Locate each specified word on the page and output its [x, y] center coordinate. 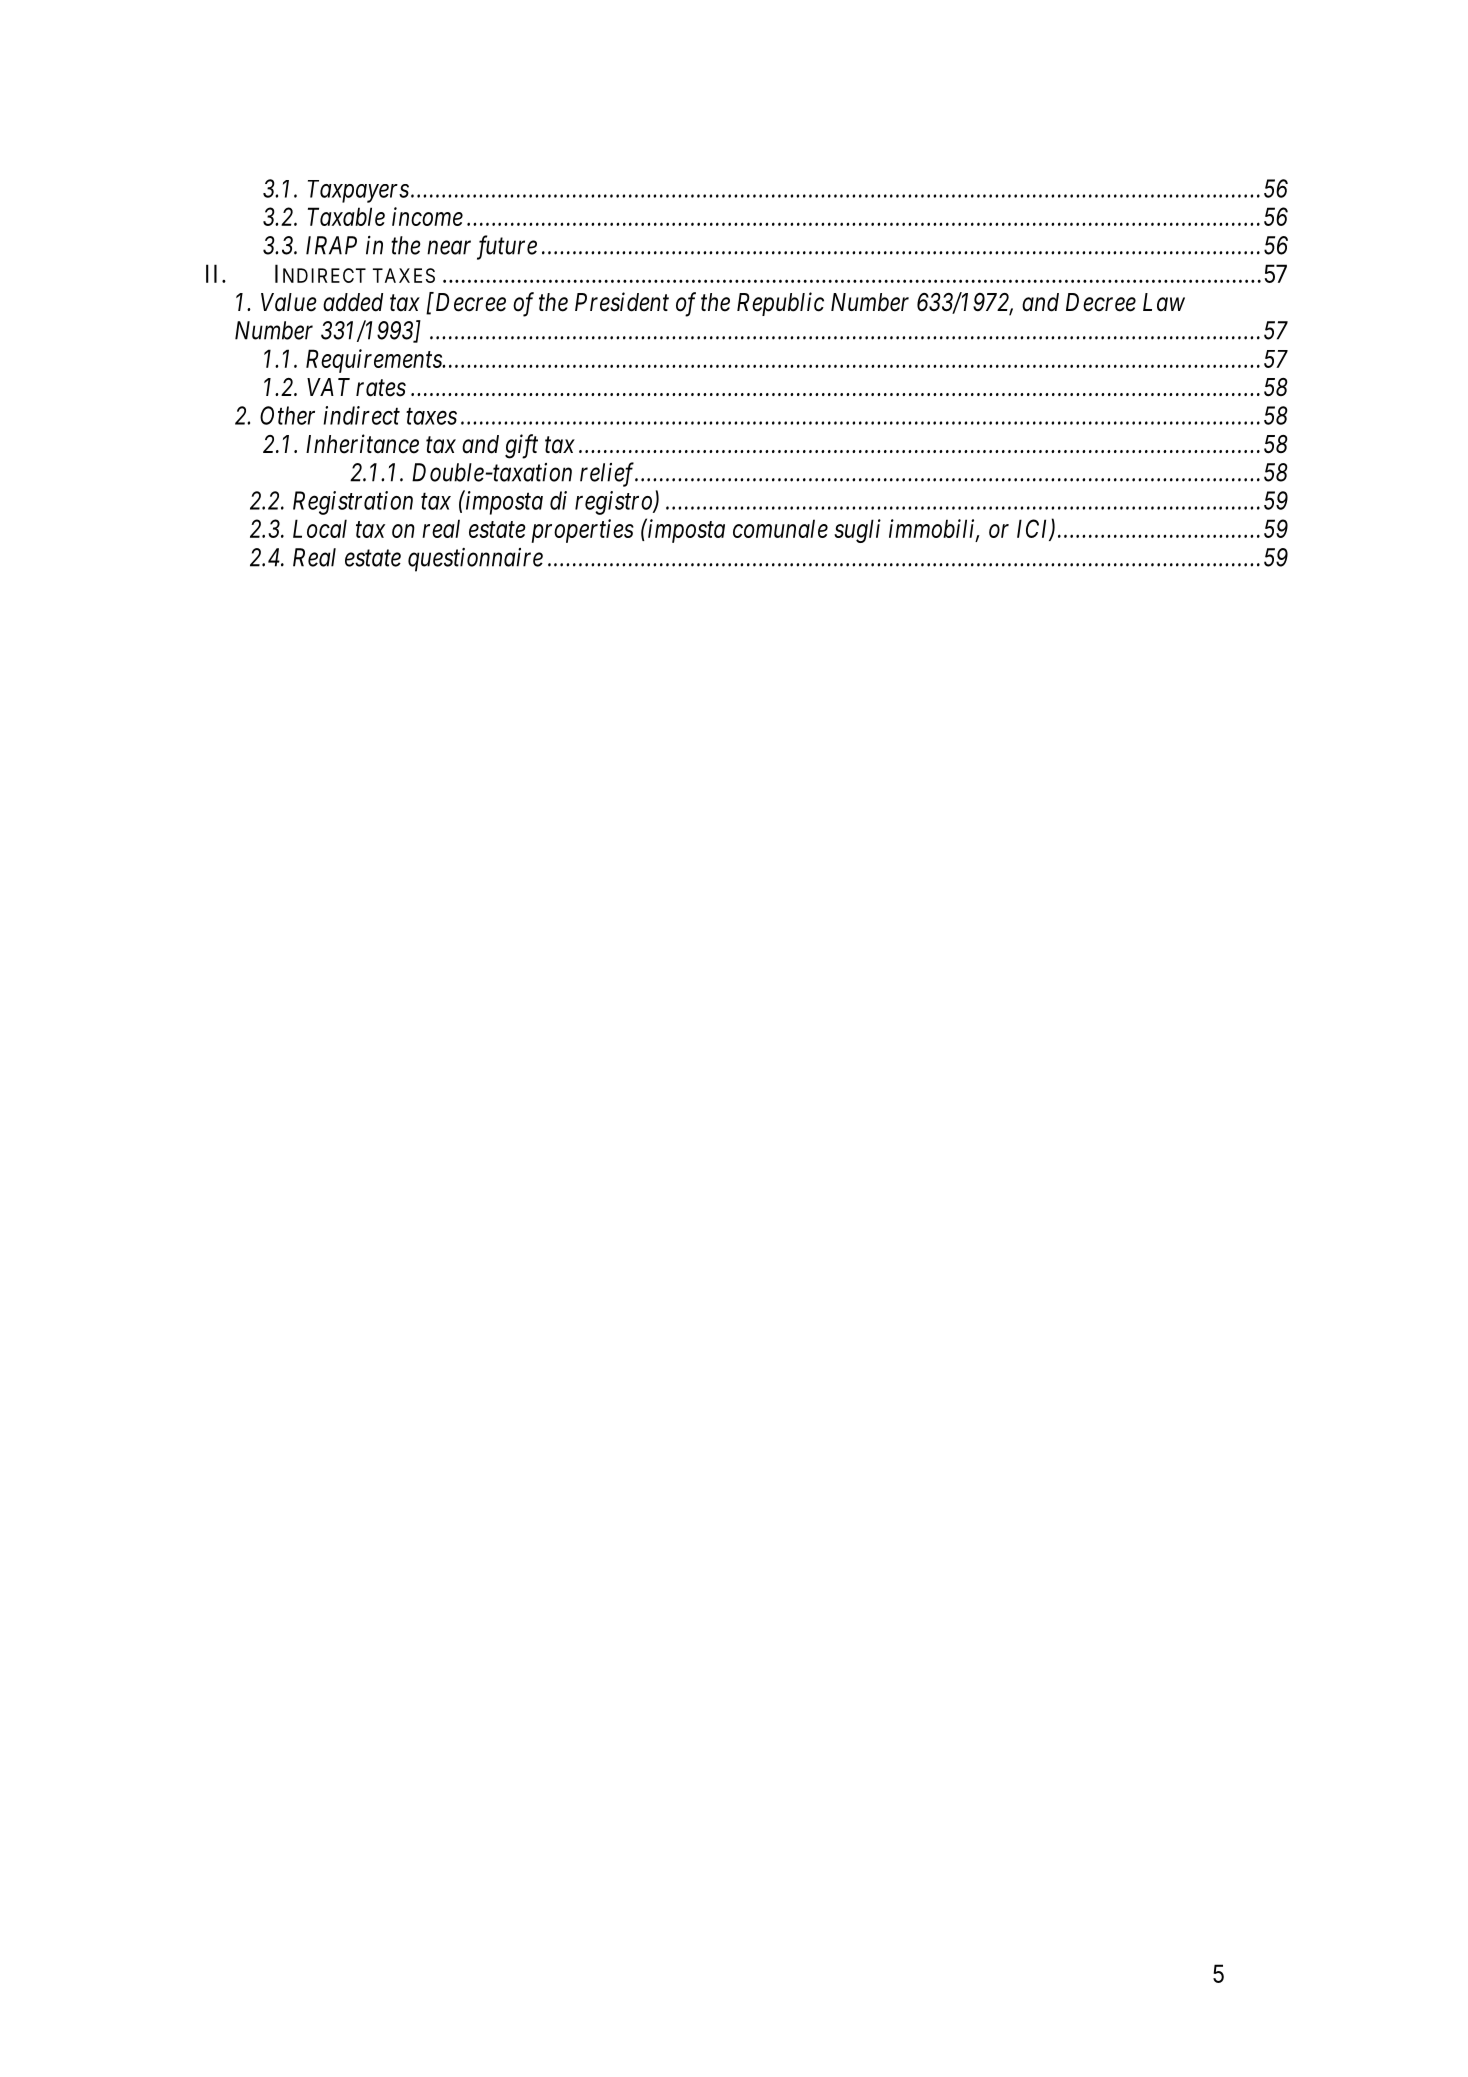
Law [1164, 302]
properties [582, 531]
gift [521, 446]
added [353, 302]
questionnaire [475, 560]
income [427, 216]
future [507, 247]
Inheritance [362, 444]
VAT [328, 387]
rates [381, 388]
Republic [780, 304]
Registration [353, 503]
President [622, 302]
